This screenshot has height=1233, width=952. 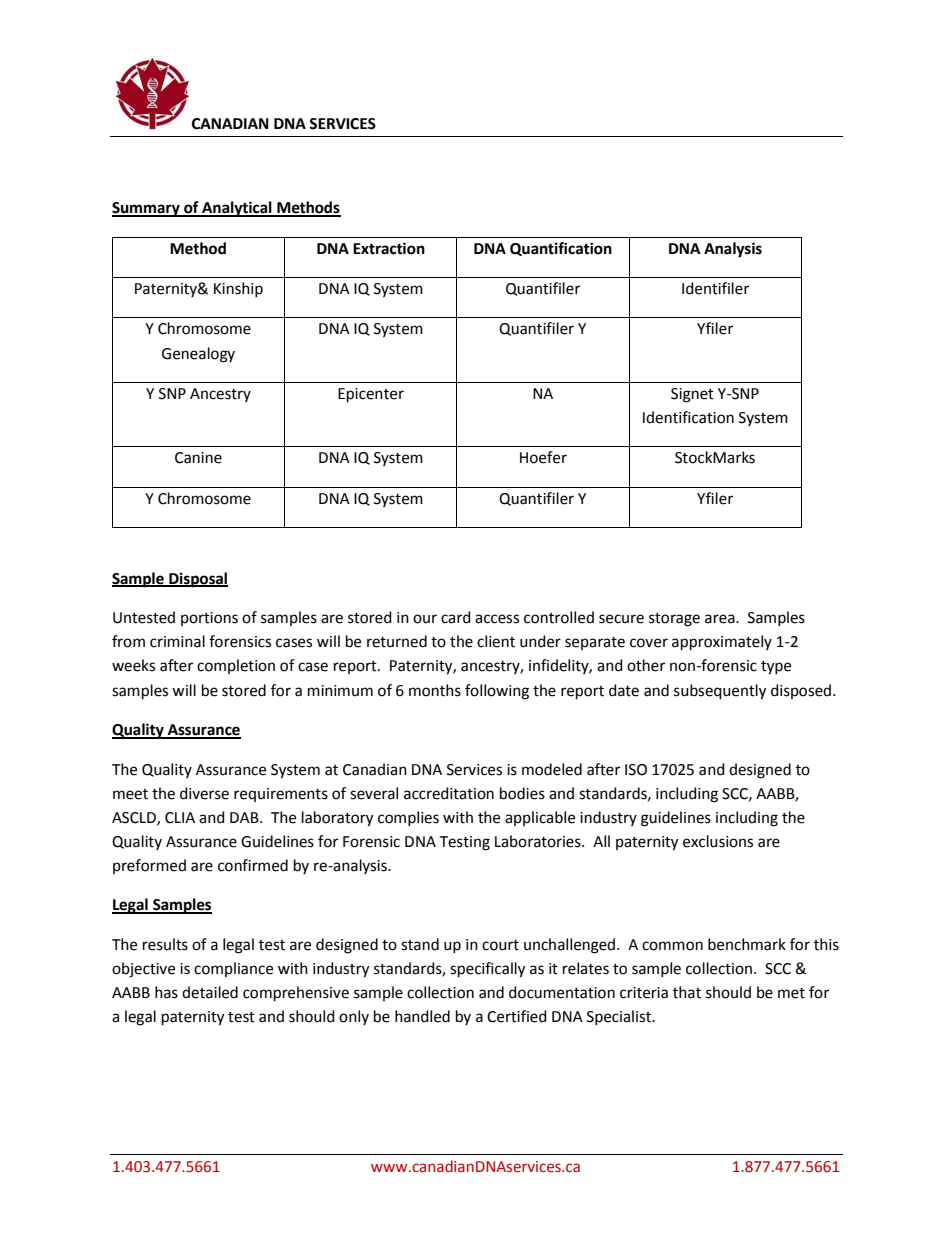 What do you see at coordinates (561, 249) in the screenshot?
I see `Quantification` at bounding box center [561, 249].
